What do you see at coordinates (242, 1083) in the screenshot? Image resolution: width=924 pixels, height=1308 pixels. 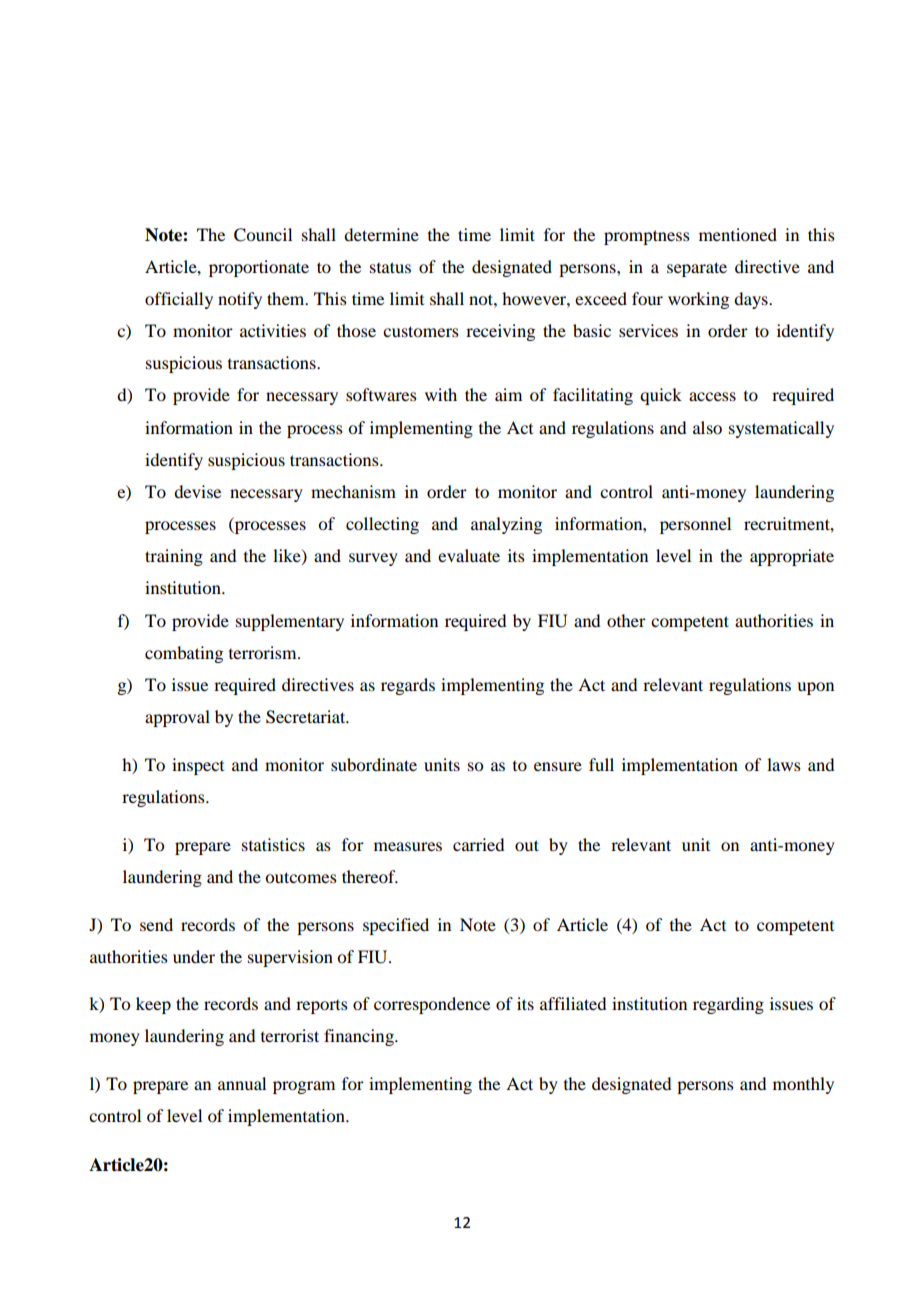 I see `annual` at bounding box center [242, 1083].
